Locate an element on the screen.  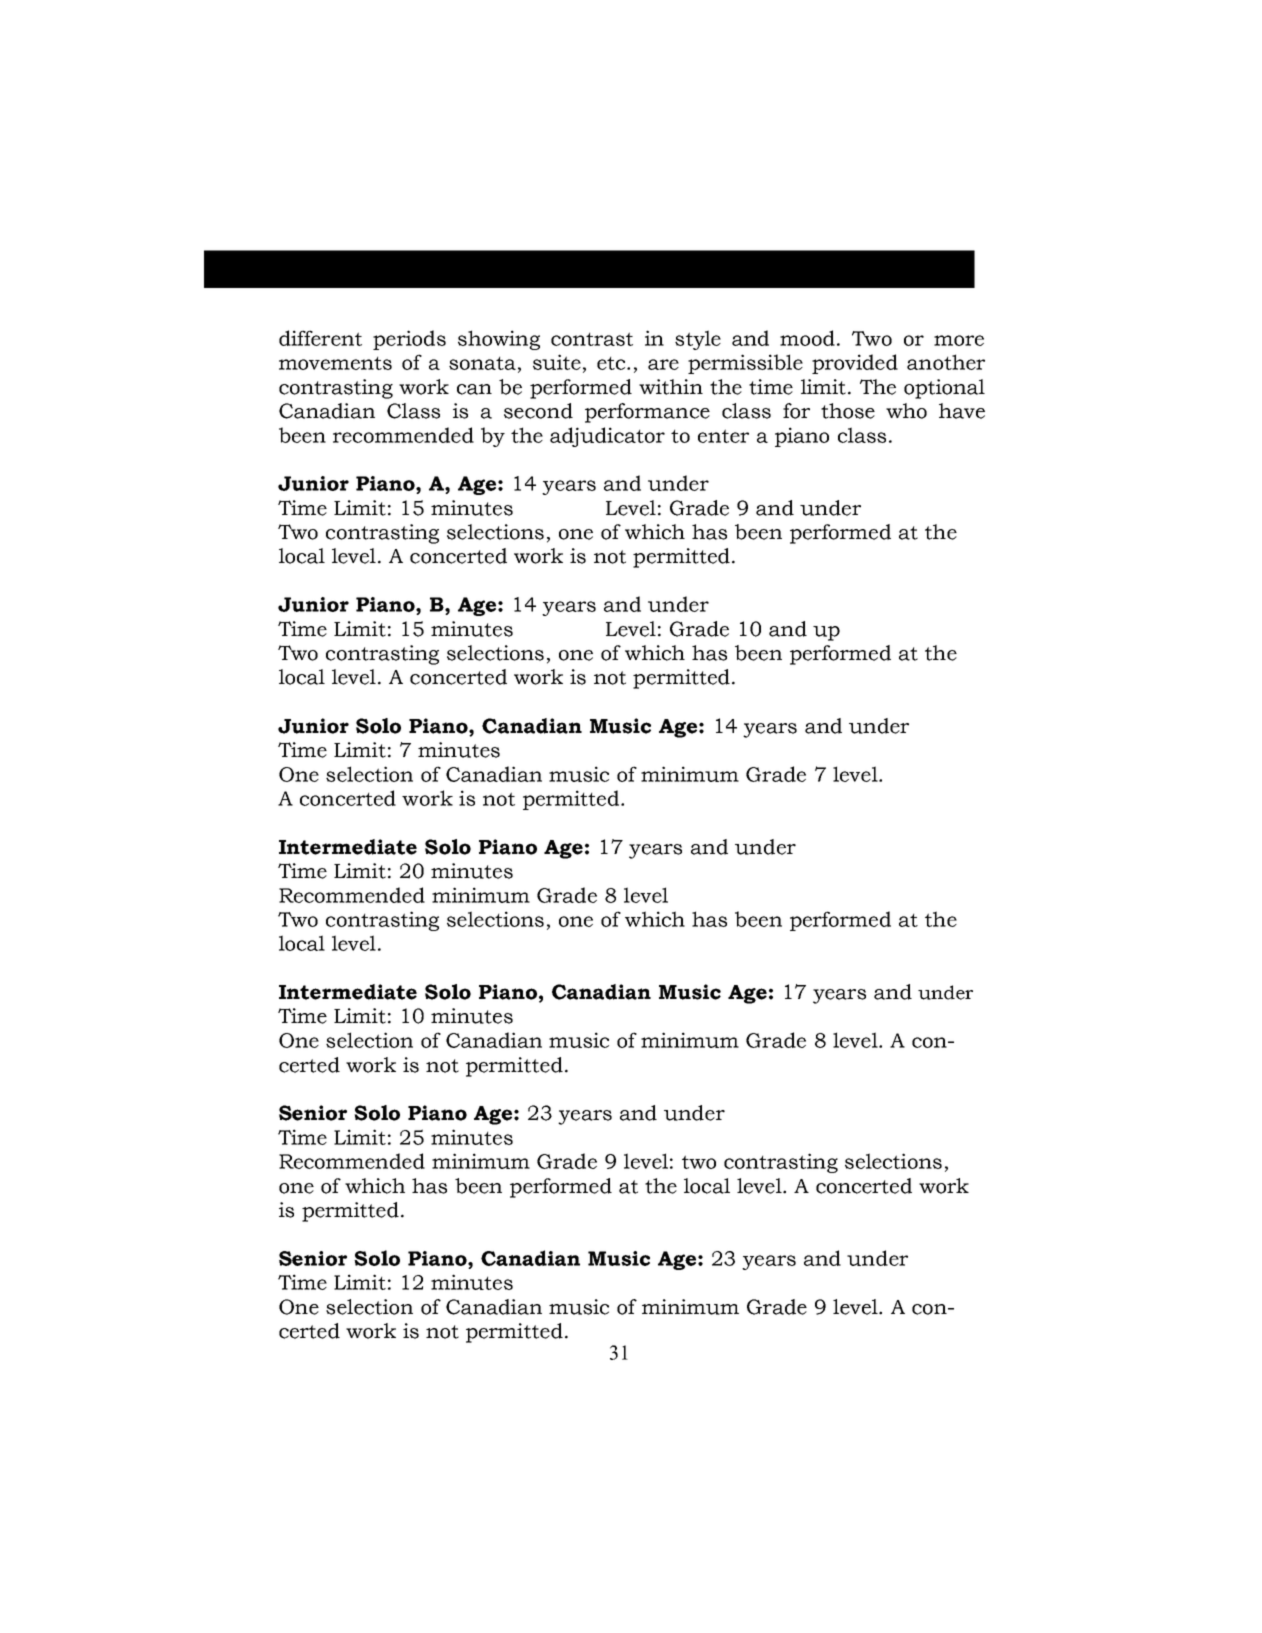
optional is located at coordinates (944, 389).
